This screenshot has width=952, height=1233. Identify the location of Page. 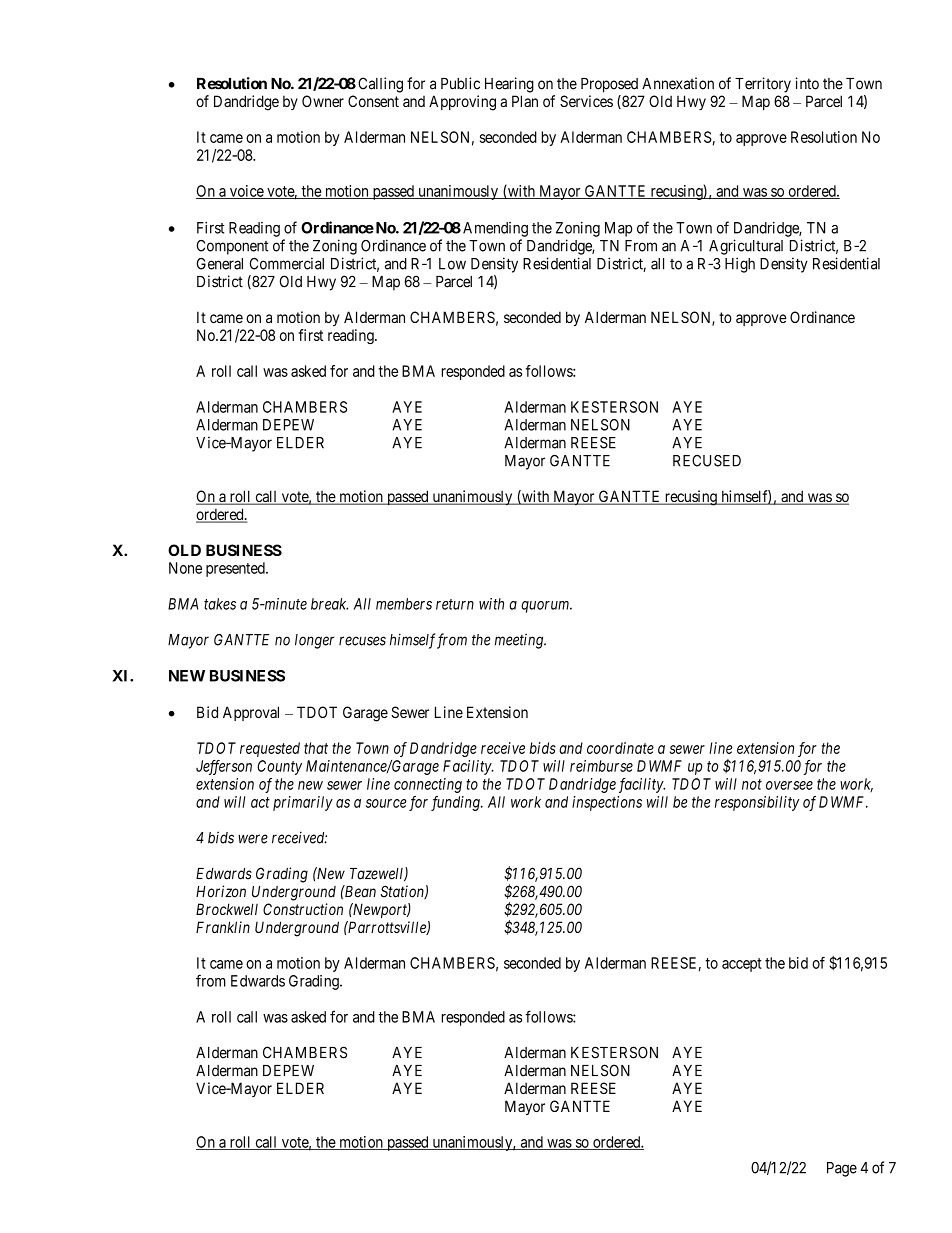
(842, 1169).
